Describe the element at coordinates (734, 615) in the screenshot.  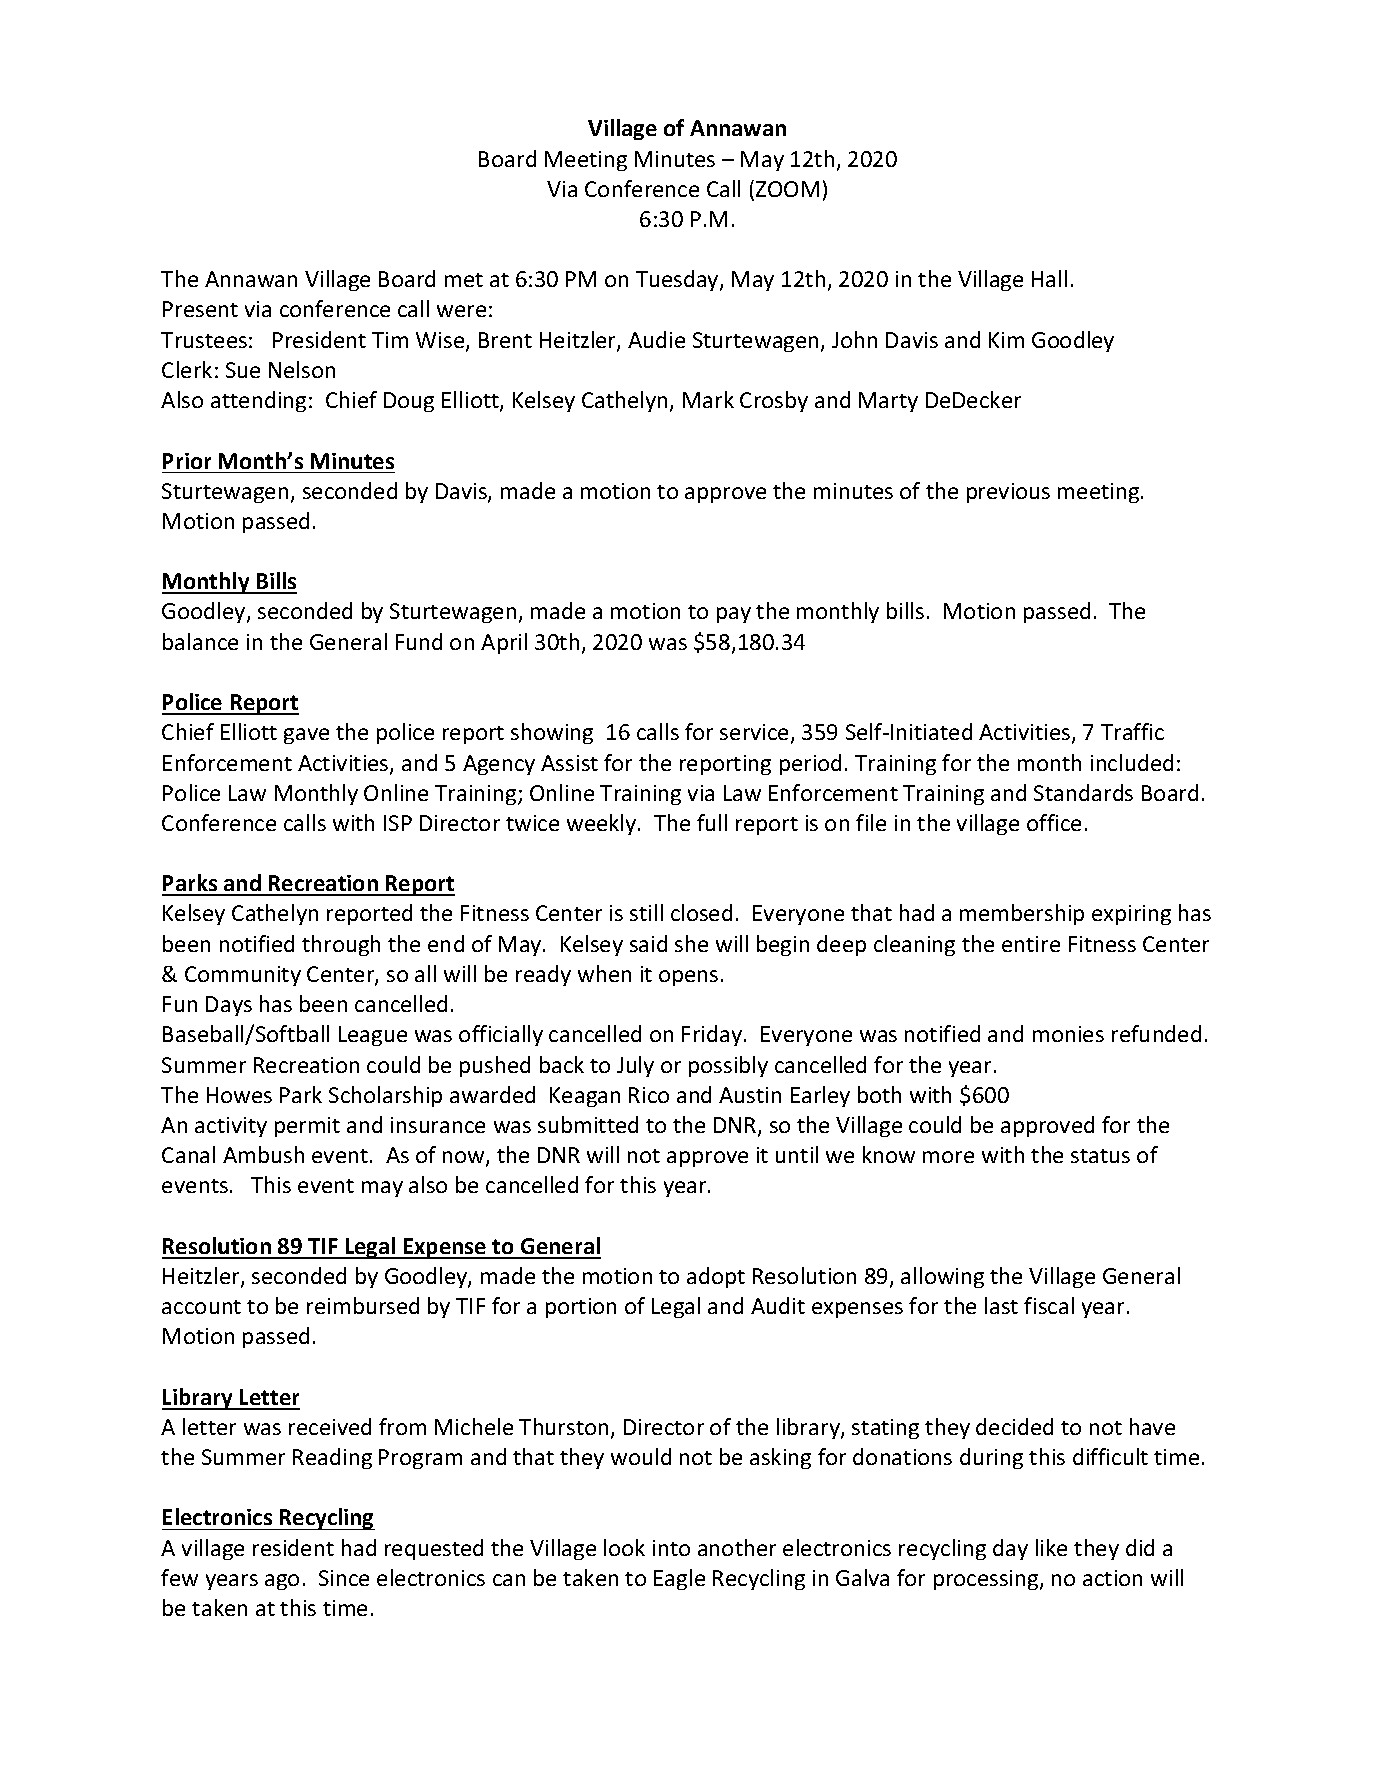
I see `pay` at that location.
